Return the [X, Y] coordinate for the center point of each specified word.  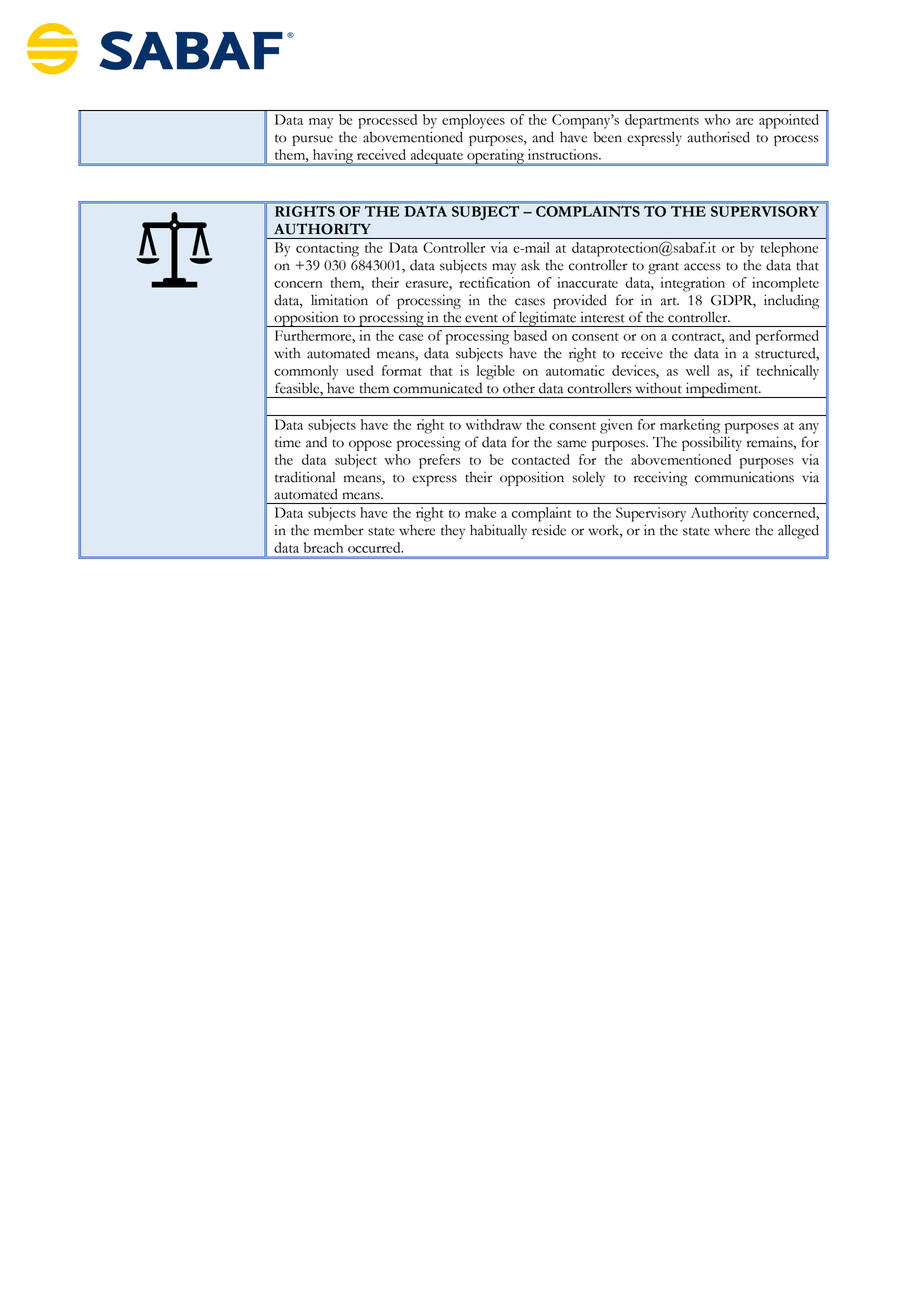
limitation [339, 300]
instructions [564, 154]
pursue [312, 140]
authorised [718, 137]
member [339, 530]
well [698, 370]
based [530, 335]
